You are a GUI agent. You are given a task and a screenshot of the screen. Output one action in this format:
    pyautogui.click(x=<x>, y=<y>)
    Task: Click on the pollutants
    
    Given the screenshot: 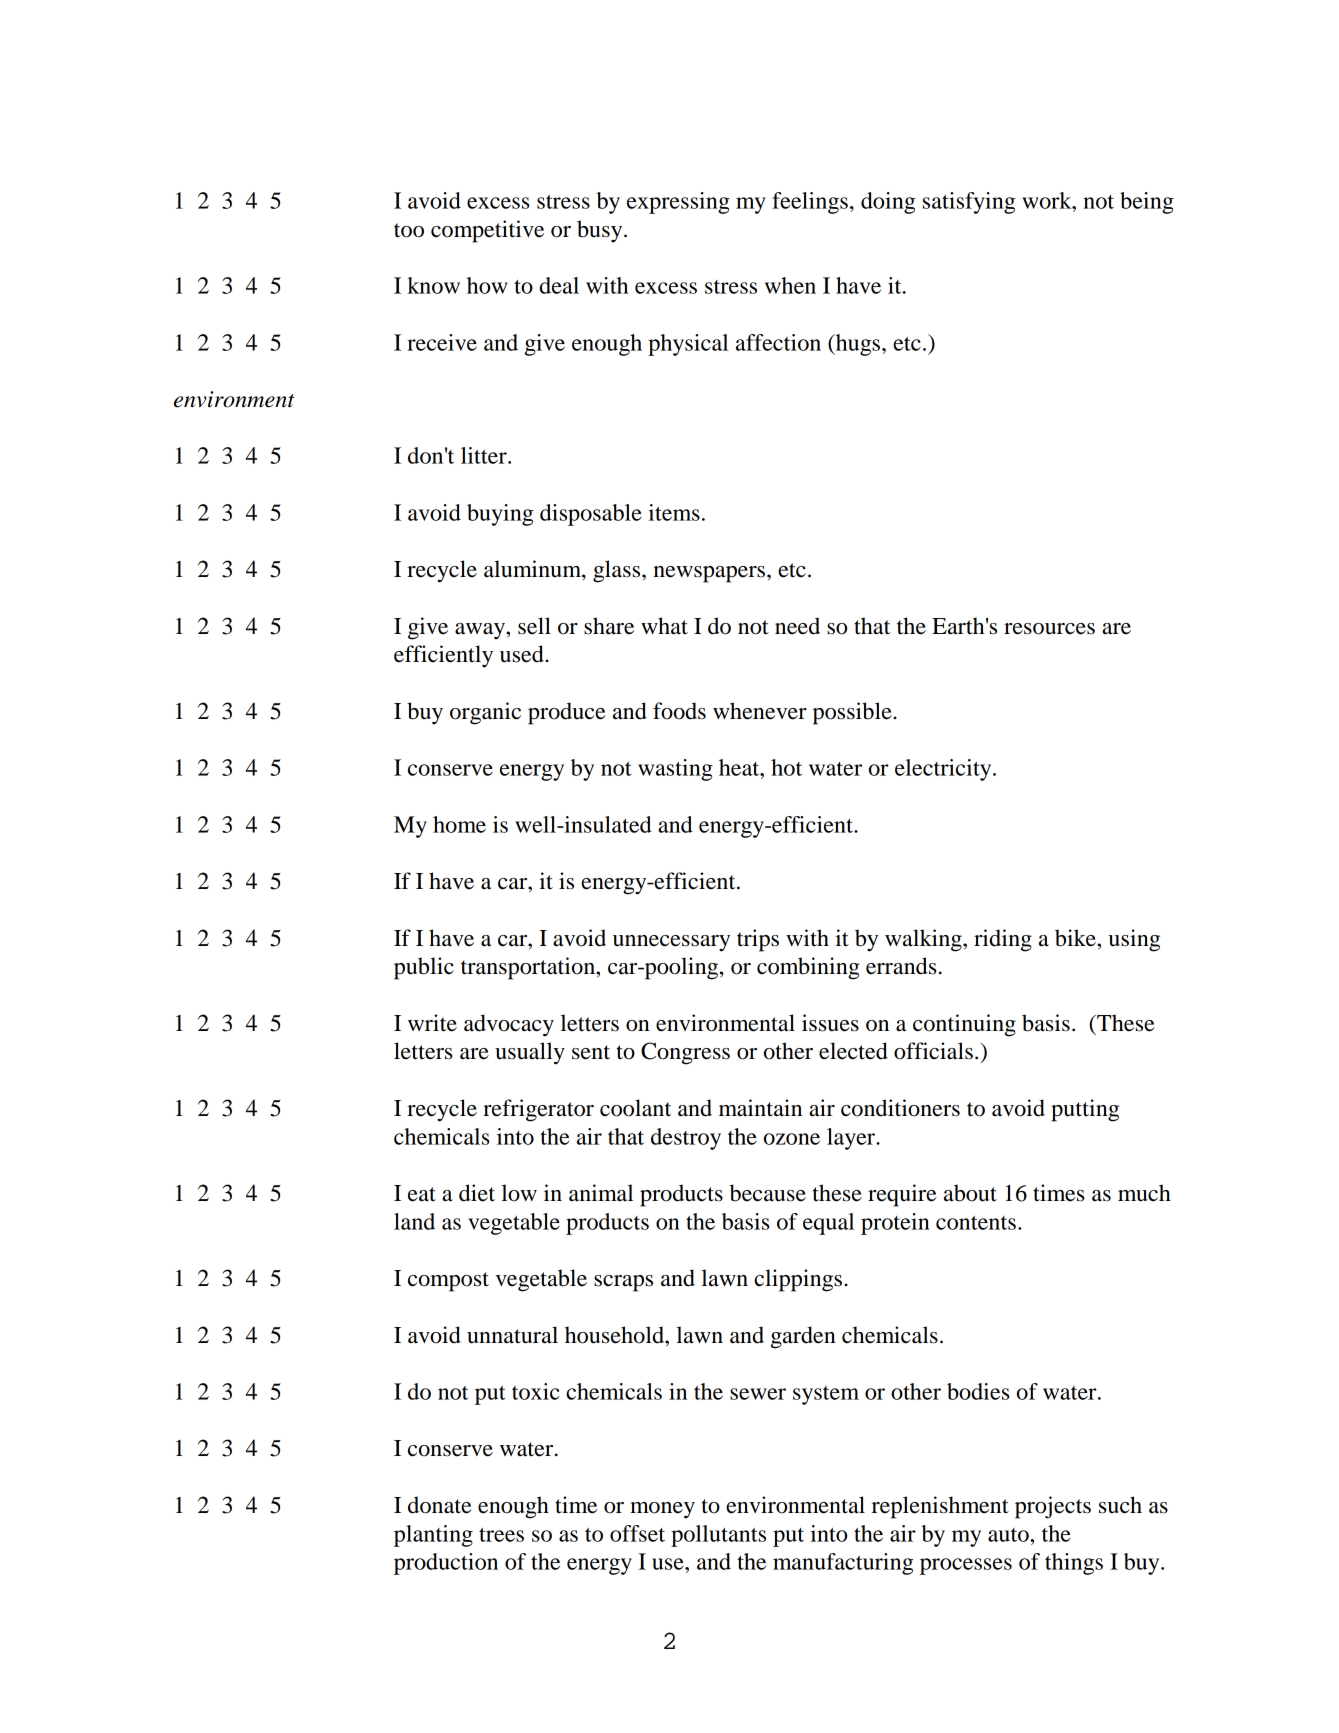 What is the action you would take?
    pyautogui.click(x=718, y=1536)
